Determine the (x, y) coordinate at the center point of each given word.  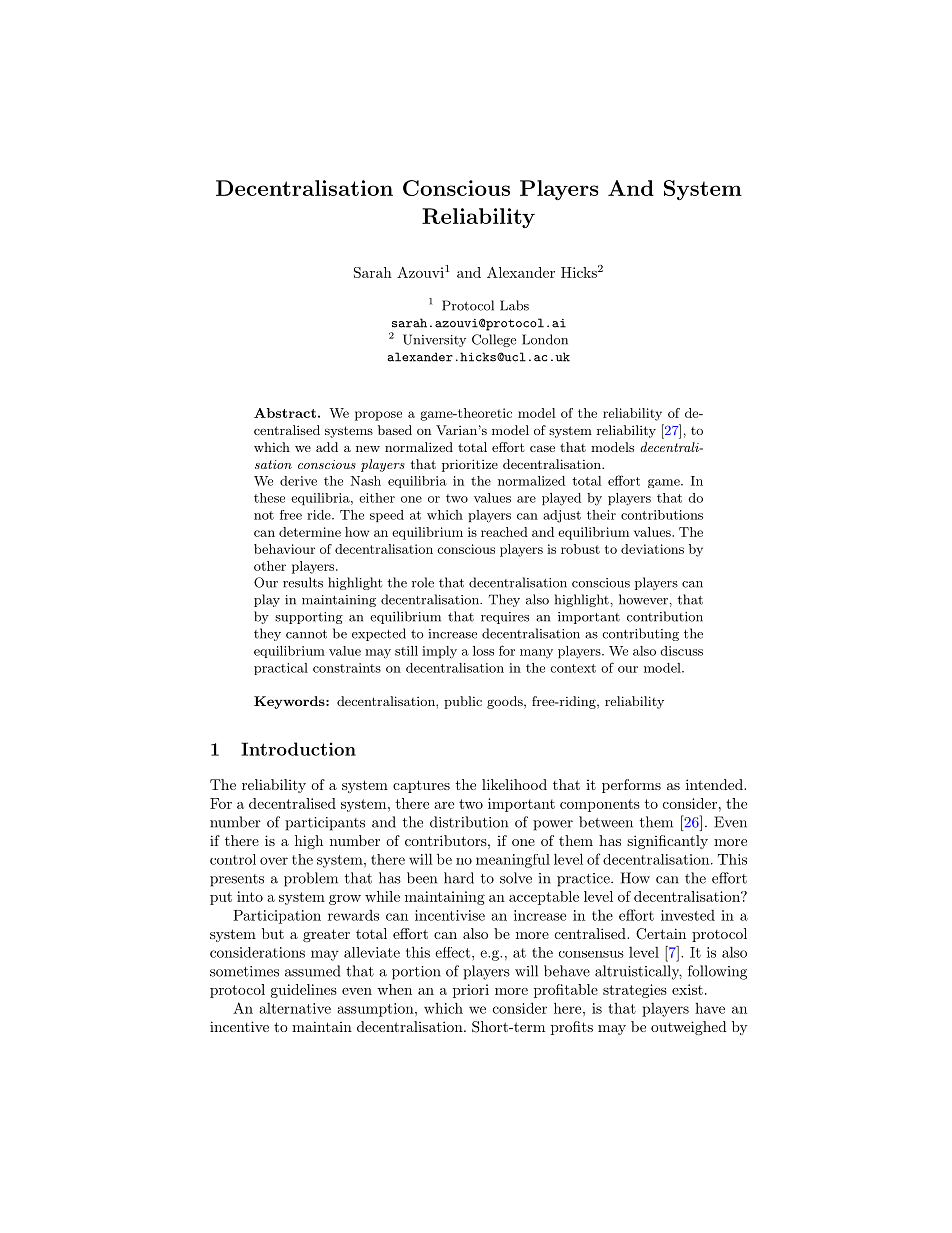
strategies (635, 991)
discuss (681, 651)
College (494, 340)
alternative (295, 1008)
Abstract (285, 413)
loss (483, 651)
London (545, 339)
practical (281, 669)
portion (416, 973)
